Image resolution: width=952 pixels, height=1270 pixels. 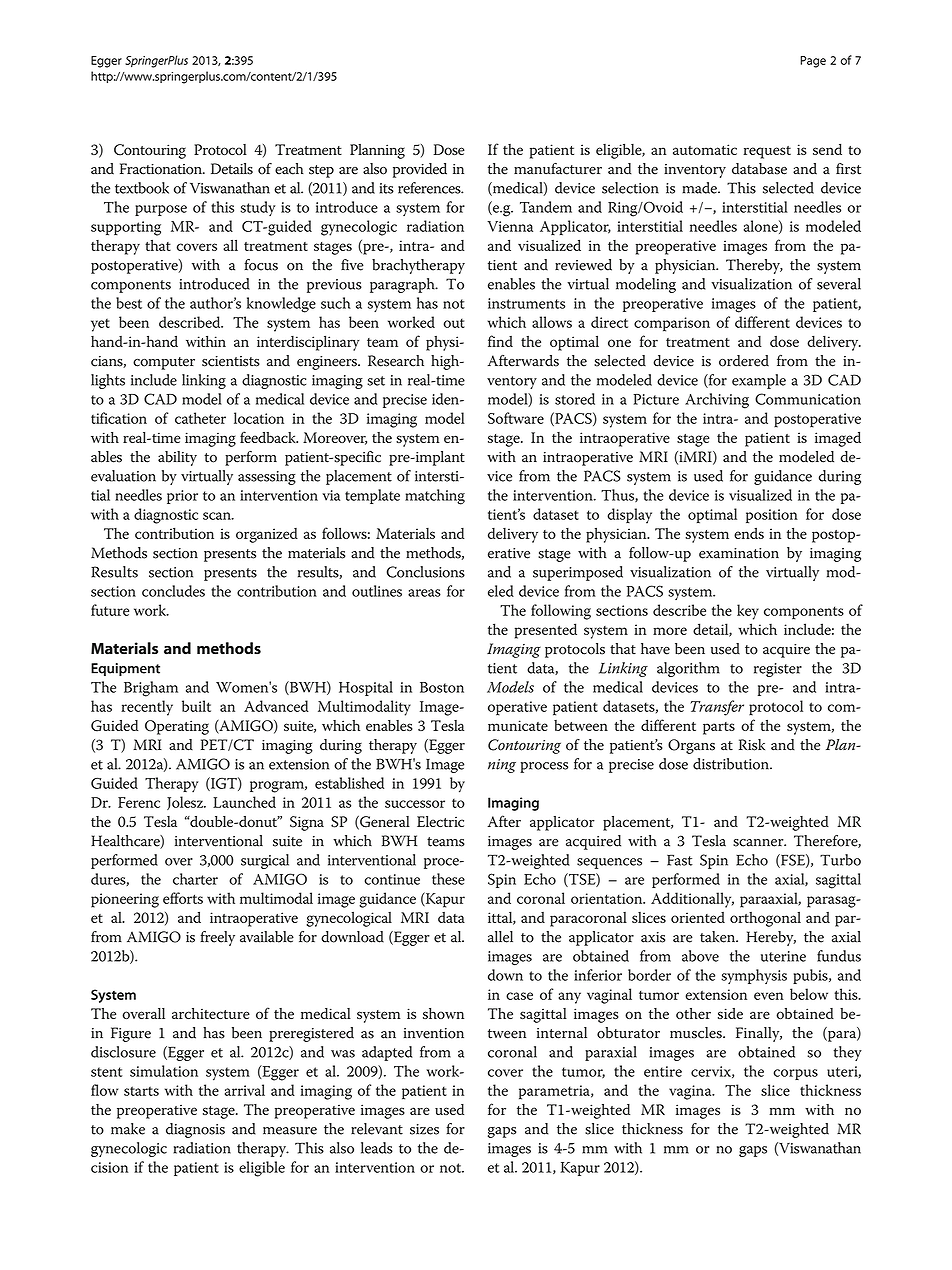 What do you see at coordinates (420, 170) in the screenshot?
I see `provided` at bounding box center [420, 170].
